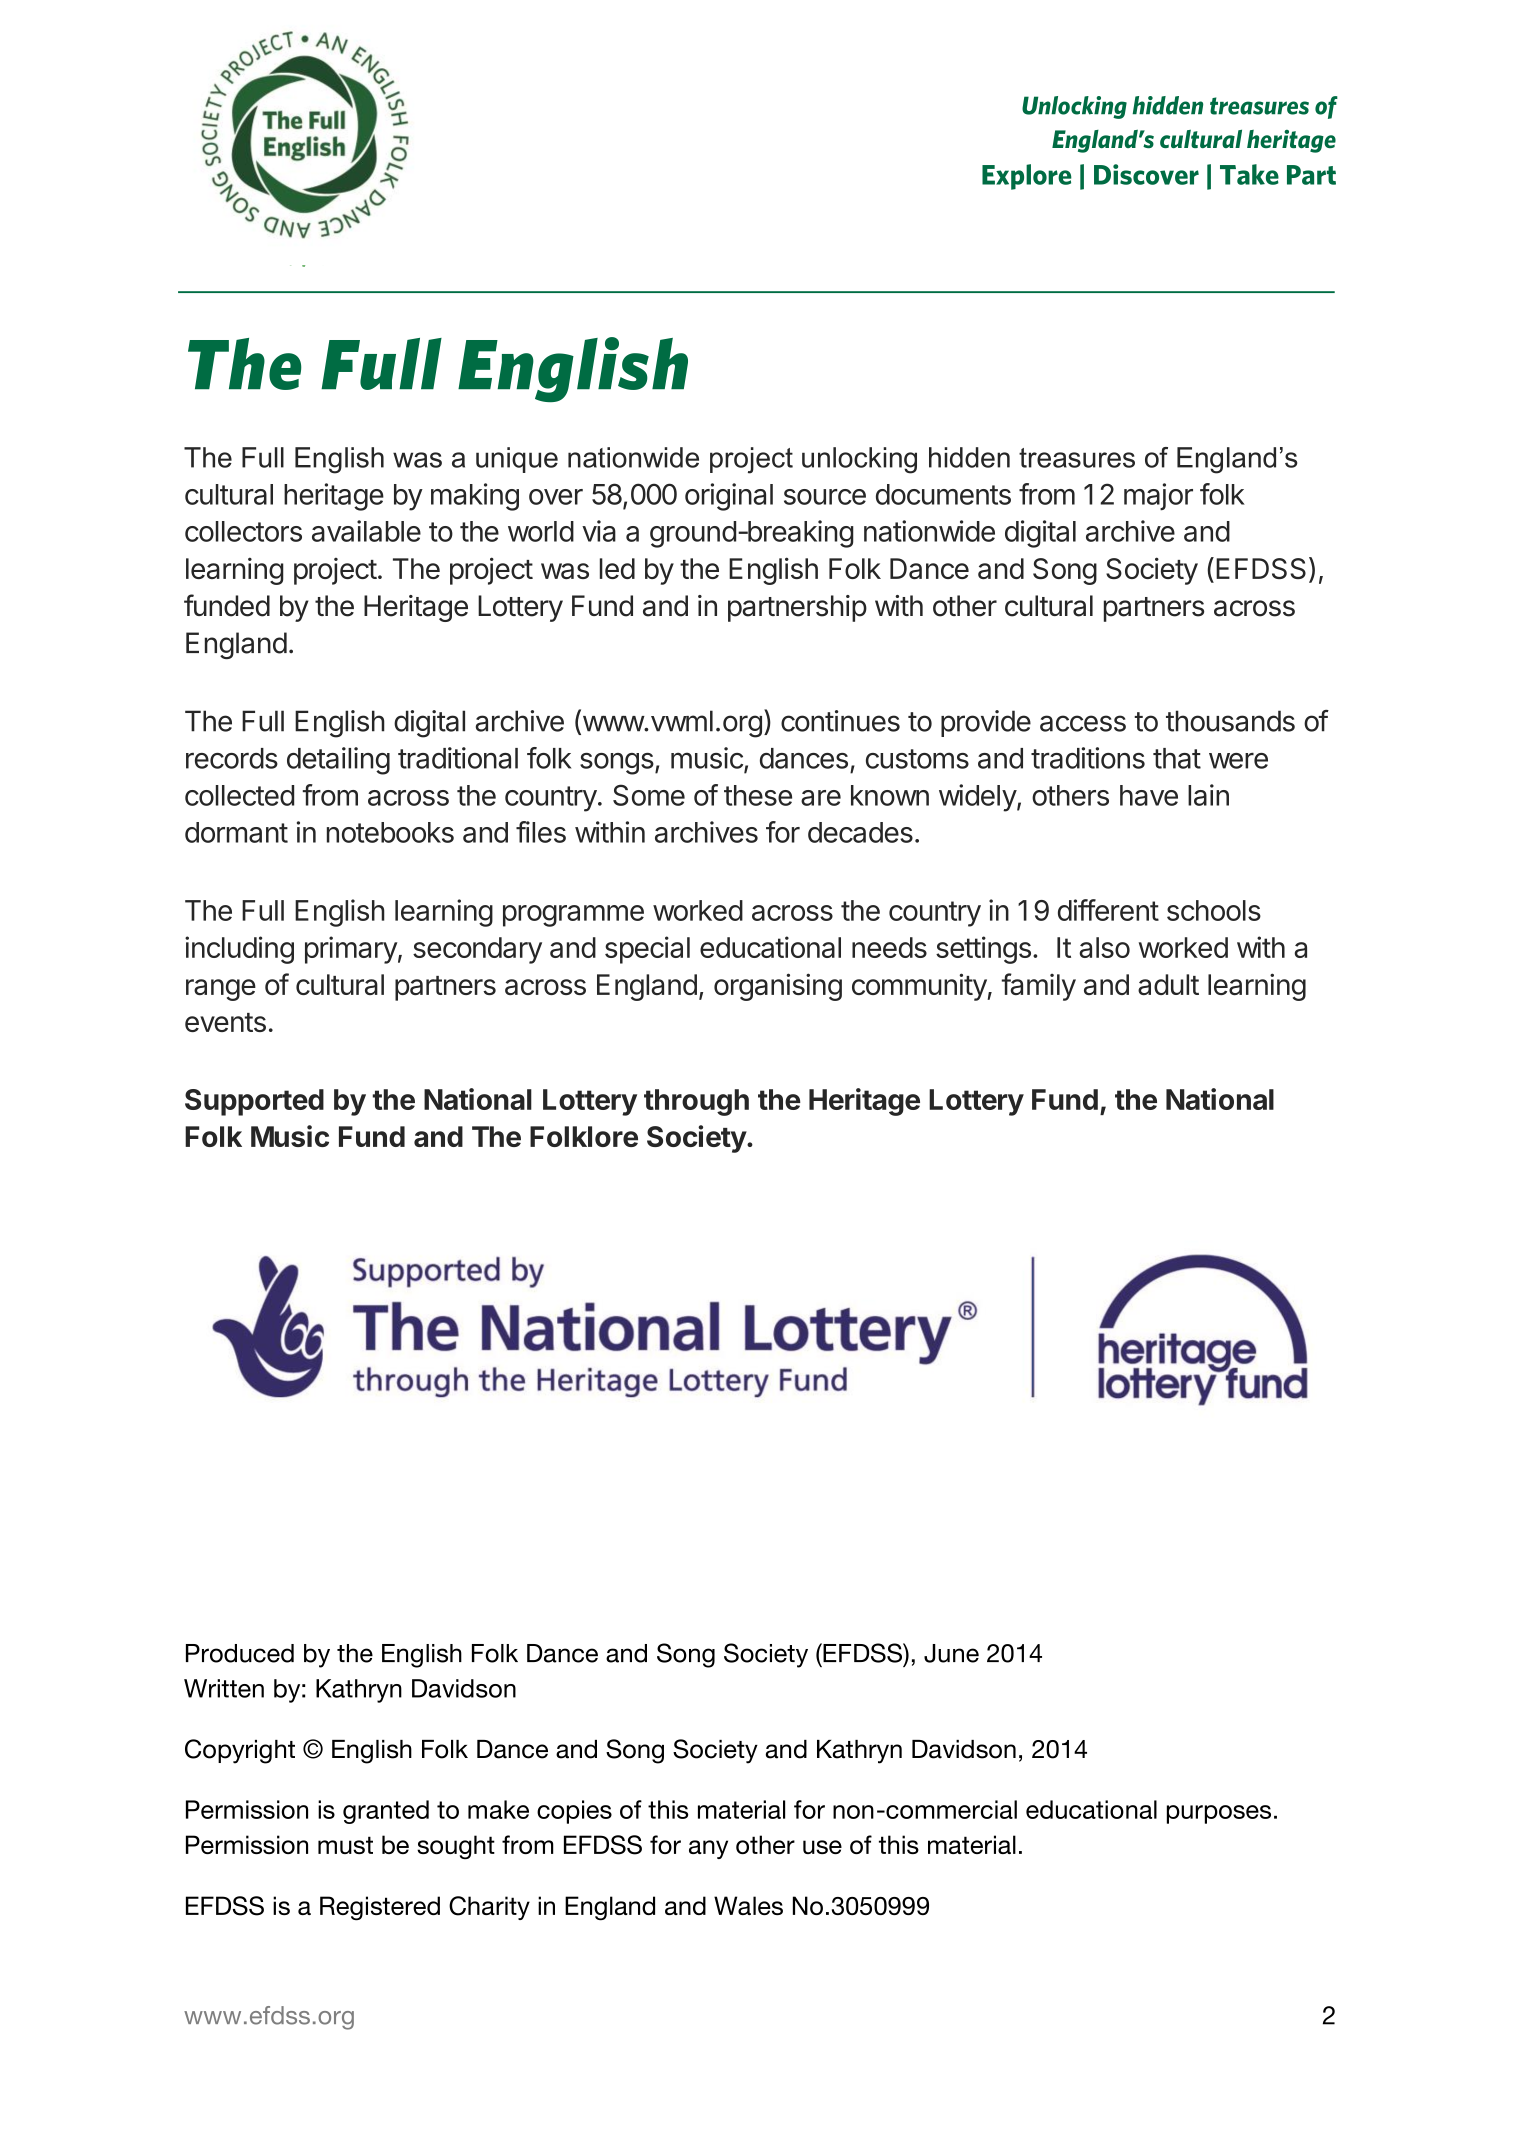 This screenshot has height=2150, width=1520. I want to click on June, so click(951, 1653).
